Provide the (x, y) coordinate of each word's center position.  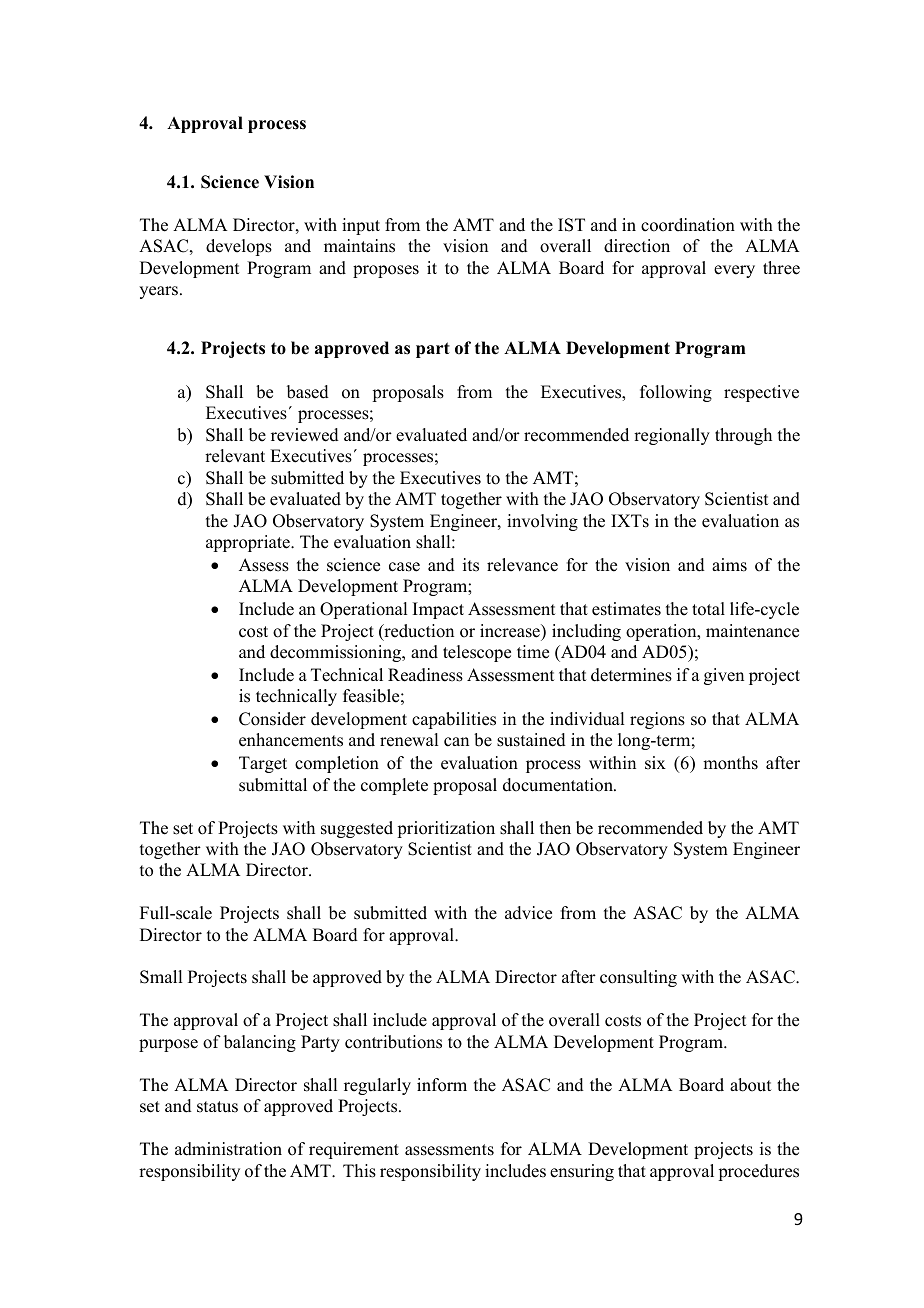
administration (228, 1149)
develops (239, 247)
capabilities (454, 720)
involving (542, 522)
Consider (272, 719)
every (734, 271)
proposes (386, 271)
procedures (758, 1172)
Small (161, 977)
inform (442, 1085)
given (724, 676)
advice (528, 913)
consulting (638, 978)
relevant (235, 456)
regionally (672, 436)
